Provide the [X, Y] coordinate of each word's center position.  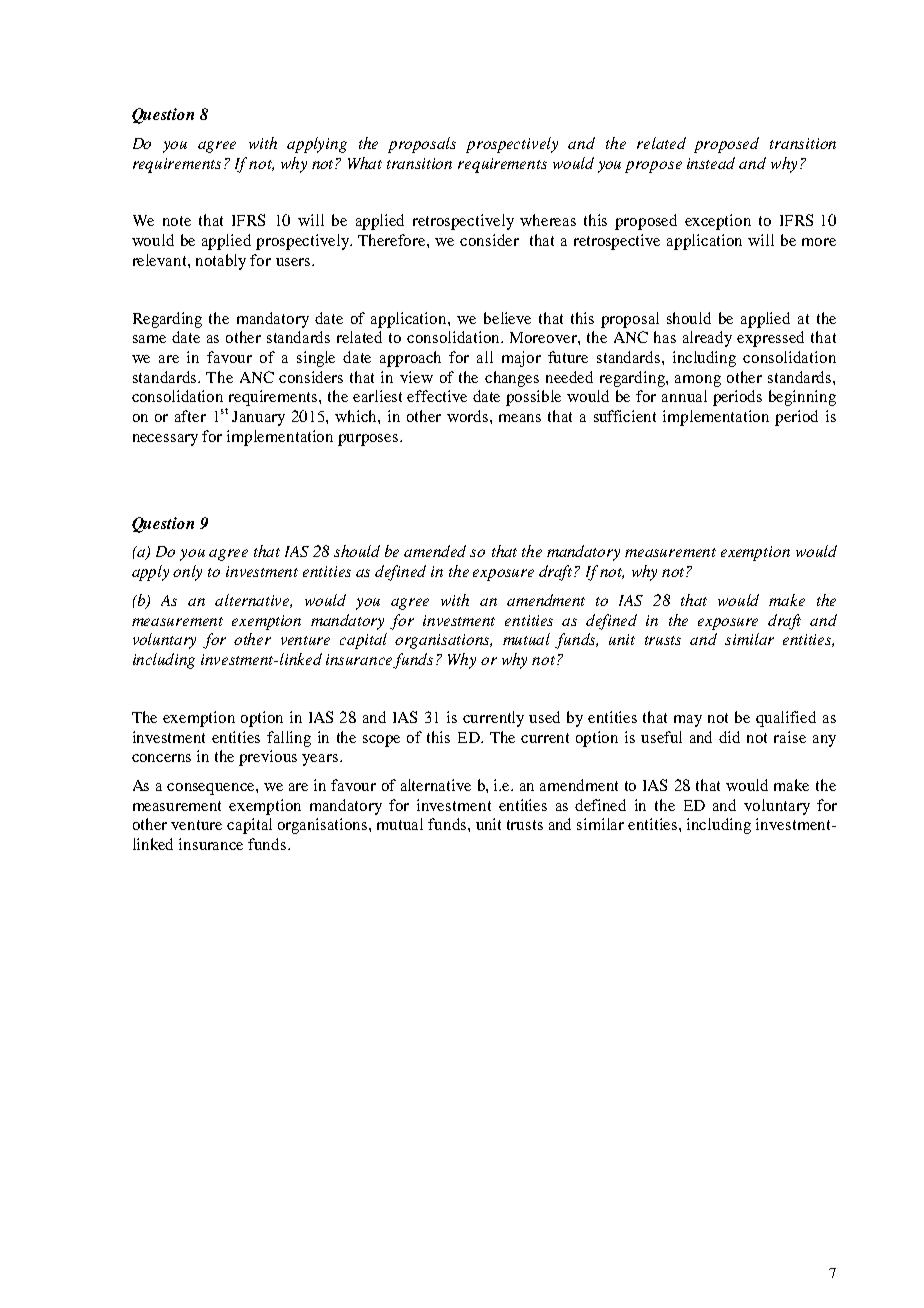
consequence [212, 789]
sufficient [625, 416]
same [149, 339]
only [187, 573]
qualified [786, 719]
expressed [770, 339]
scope [381, 741]
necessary [165, 440]
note [177, 221]
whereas [548, 220]
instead [711, 163]
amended [435, 551]
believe [507, 318]
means [520, 418]
